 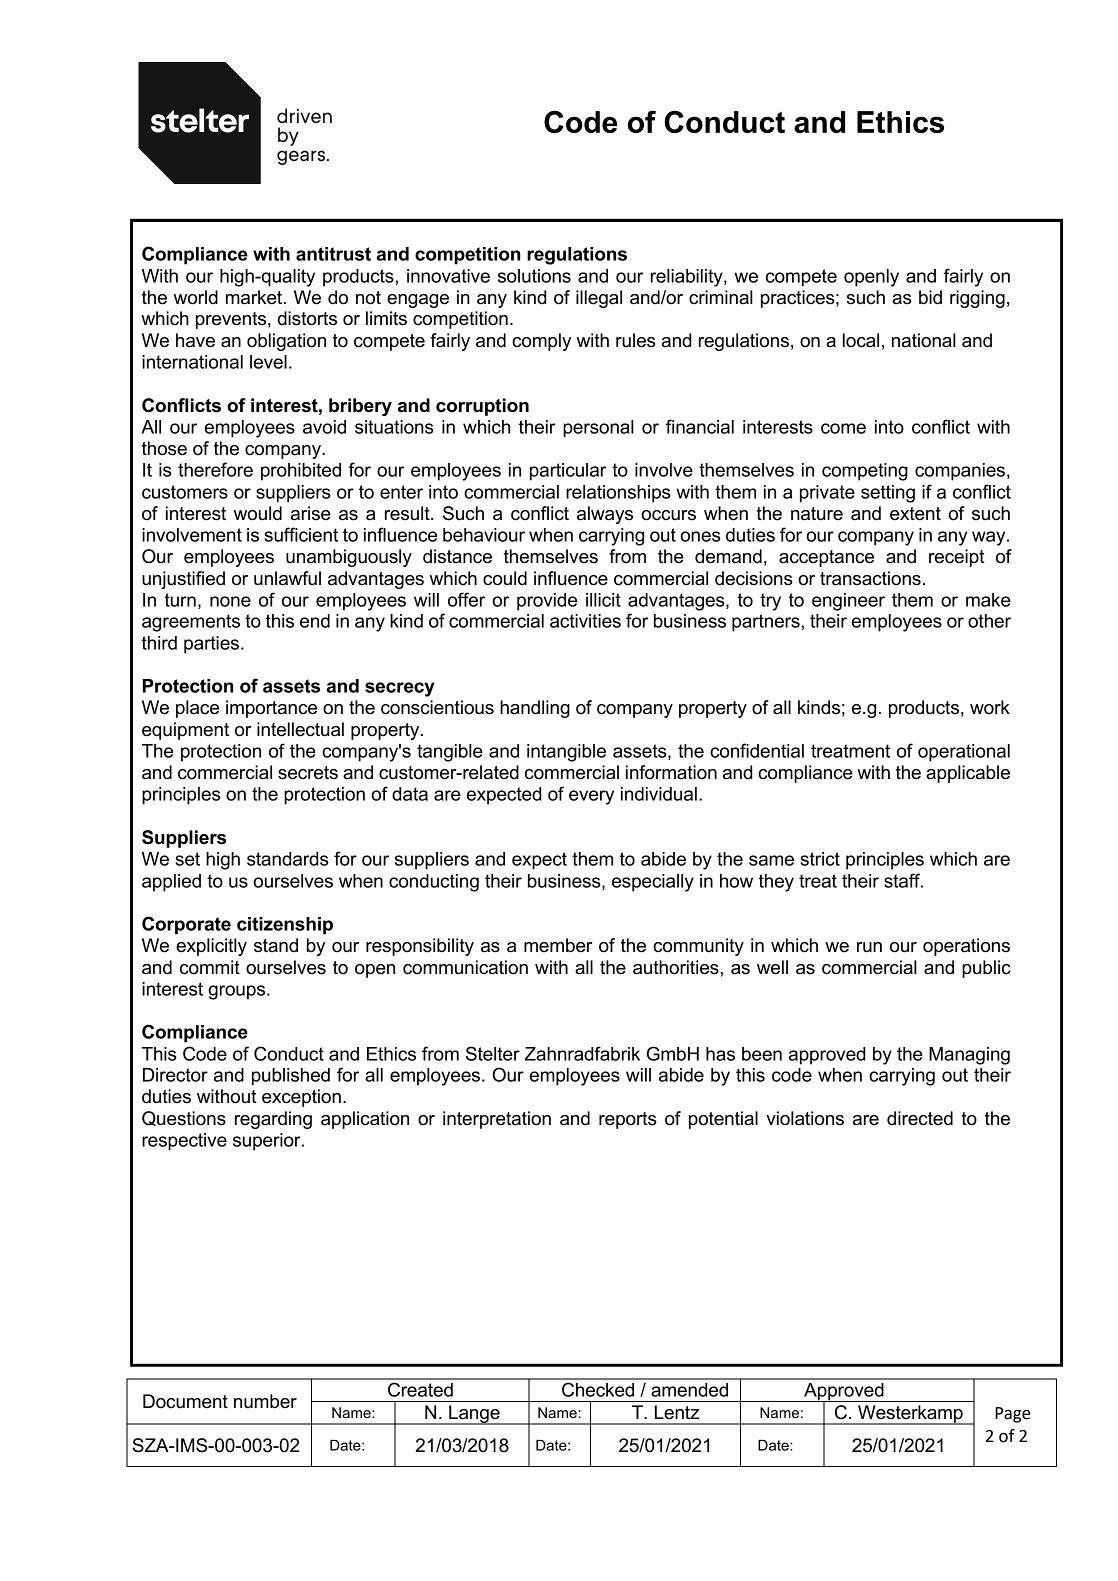 I want to click on number, so click(x=265, y=1401).
